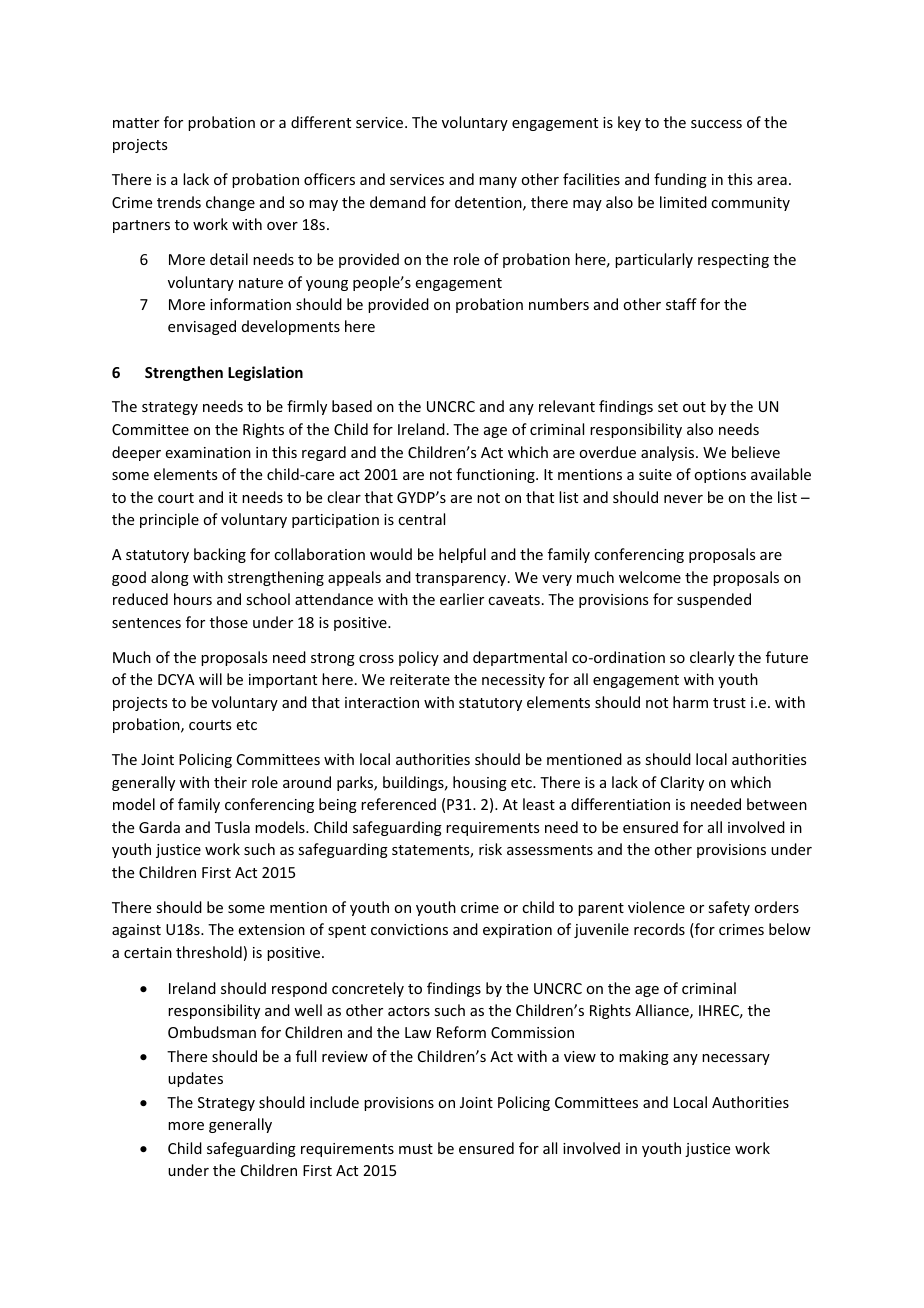  I want to click on safety, so click(729, 908).
